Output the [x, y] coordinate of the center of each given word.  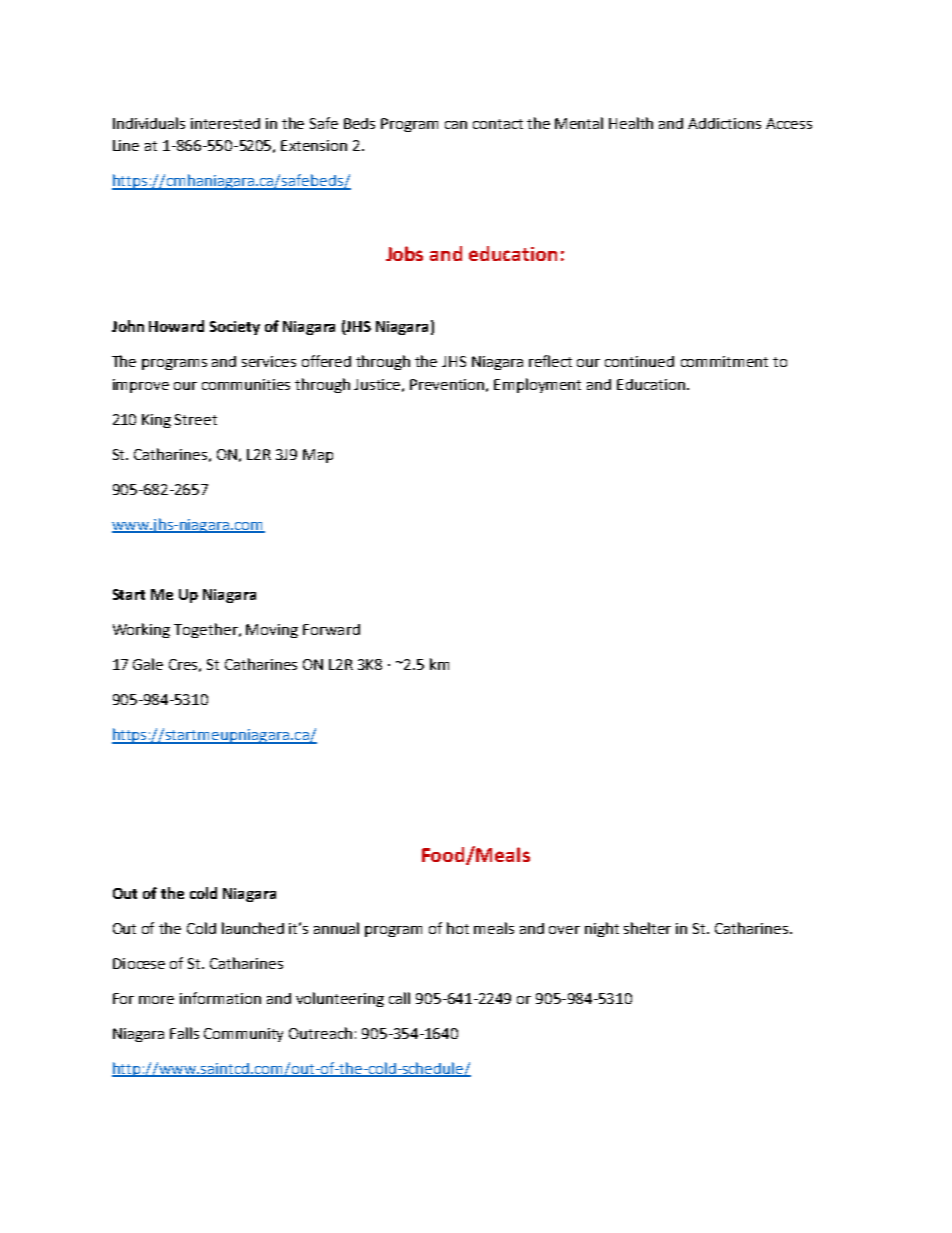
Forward [331, 629]
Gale [148, 664]
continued [639, 361]
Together [207, 630]
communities [246, 384]
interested [225, 123]
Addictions [724, 123]
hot [458, 928]
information [220, 998]
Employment [537, 385]
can [456, 125]
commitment [724, 361]
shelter [647, 928]
